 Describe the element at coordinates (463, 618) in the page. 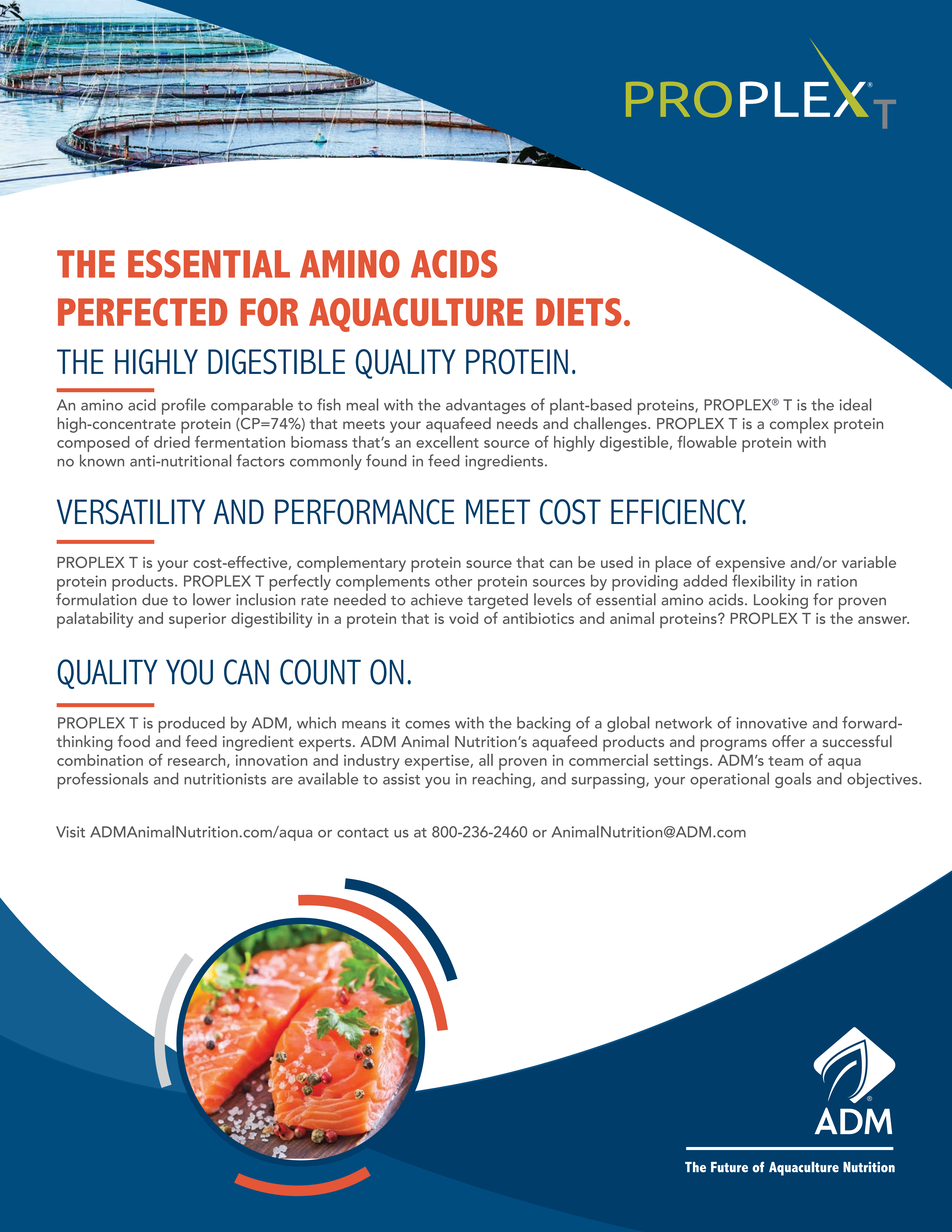

I see `void` at that location.
